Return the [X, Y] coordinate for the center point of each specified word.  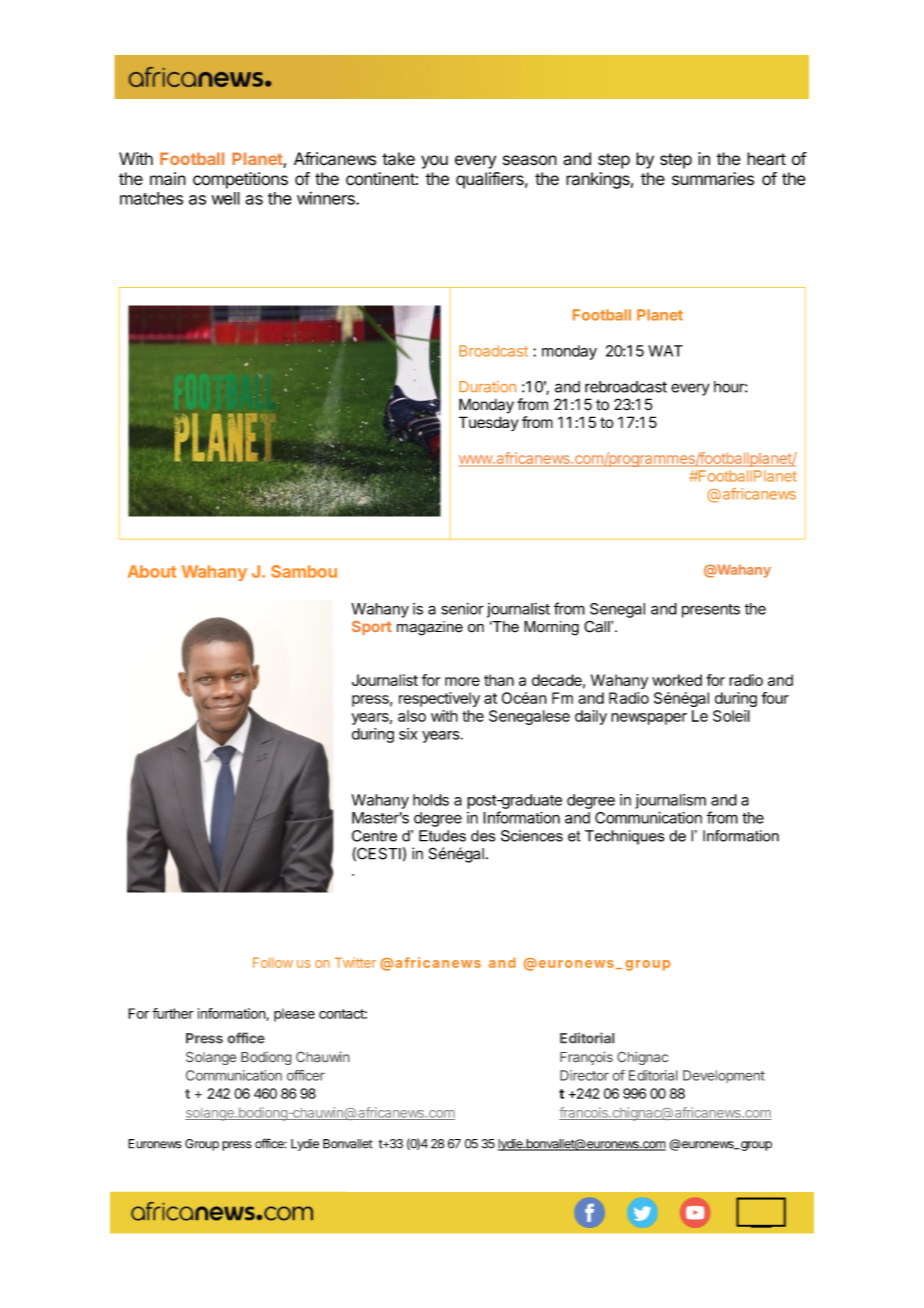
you [434, 162]
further [173, 1013]
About [152, 571]
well [226, 198]
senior [462, 609]
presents [711, 611]
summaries [713, 179]
